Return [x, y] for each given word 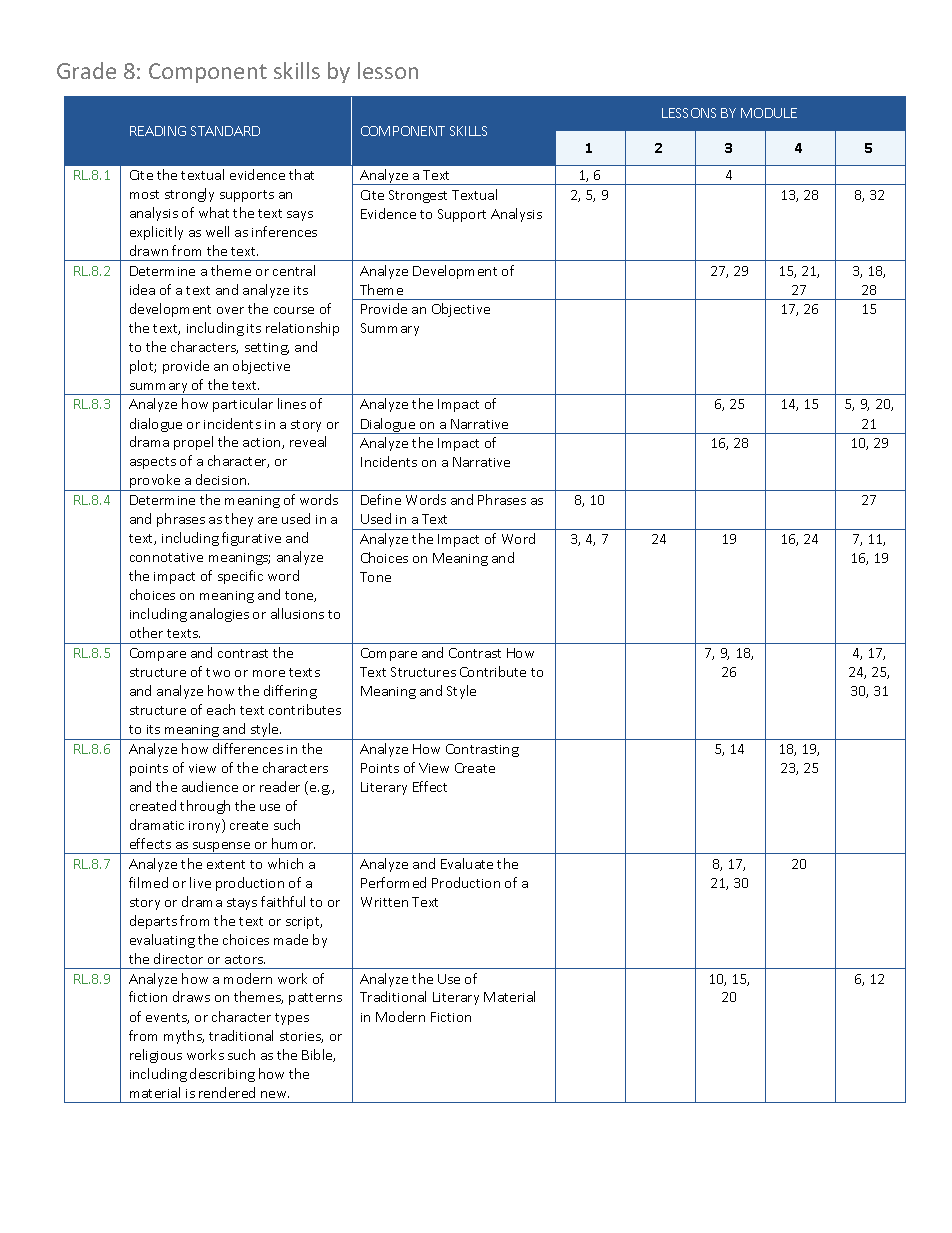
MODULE [769, 113]
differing [290, 692]
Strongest [418, 196]
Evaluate [467, 863]
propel [193, 443]
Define [381, 499]
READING [158, 131]
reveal [308, 441]
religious [156, 1056]
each [221, 709]
